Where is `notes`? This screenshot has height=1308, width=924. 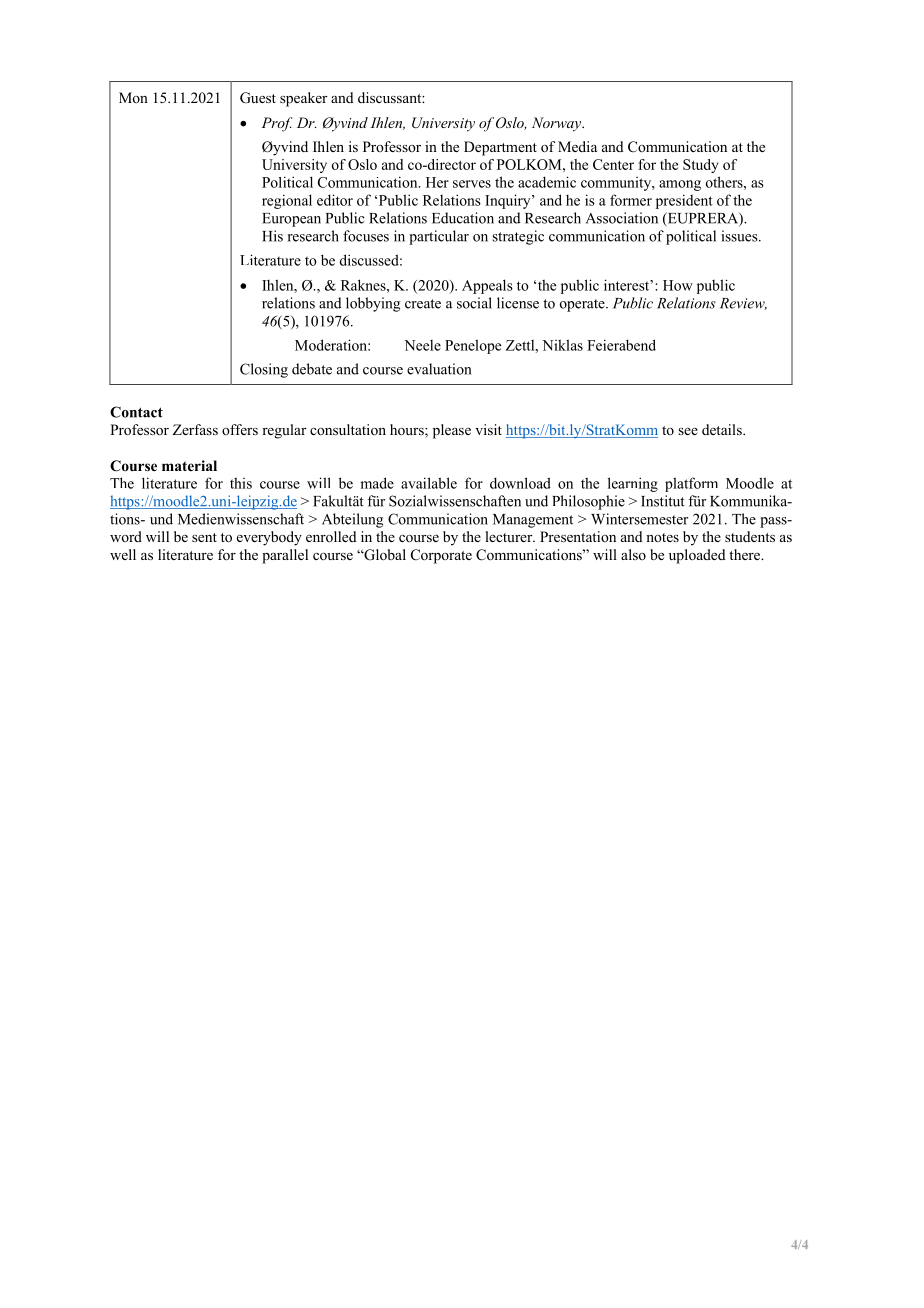 notes is located at coordinates (662, 537).
